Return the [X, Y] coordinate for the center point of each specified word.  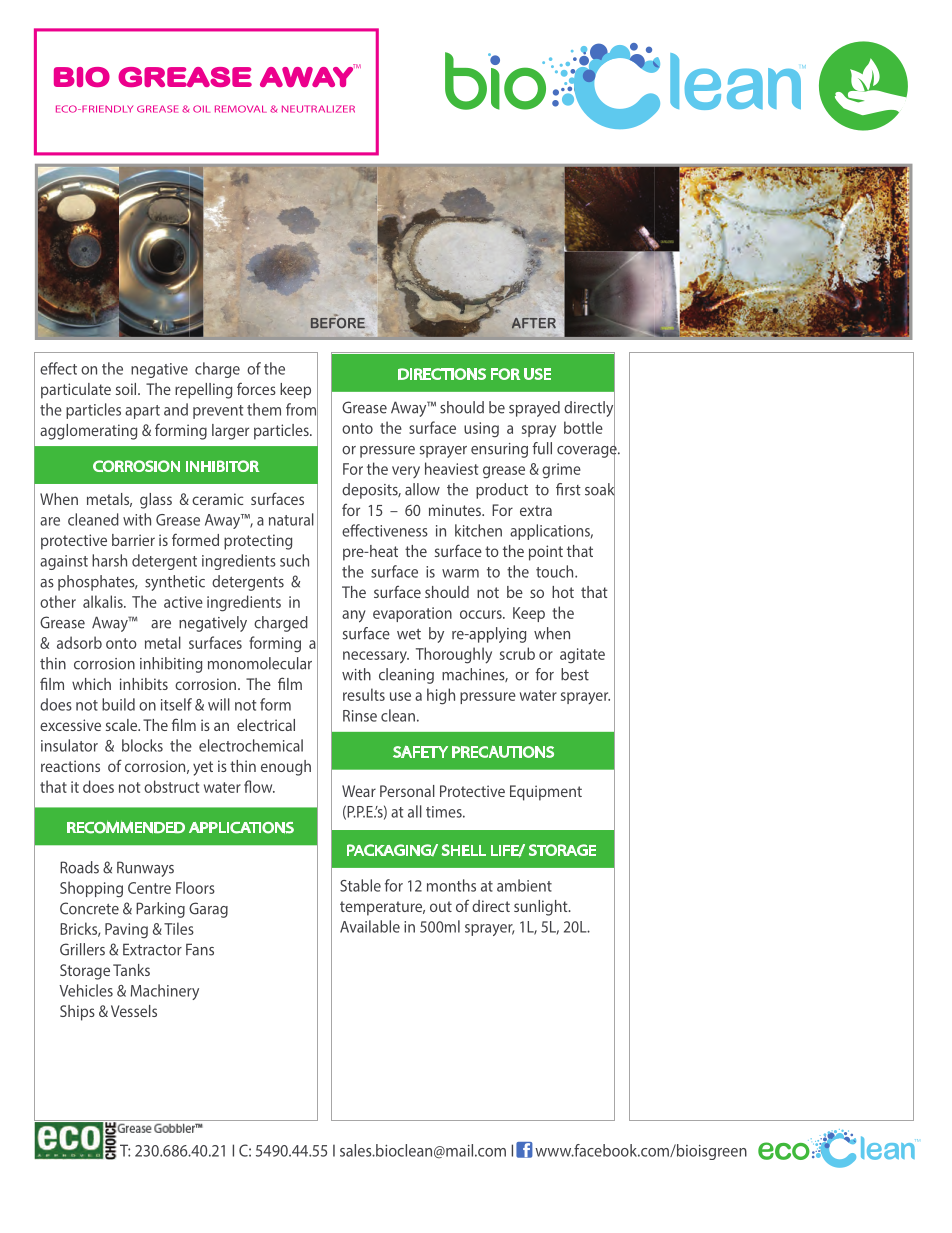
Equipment [546, 793]
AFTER [534, 323]
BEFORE [338, 321]
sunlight [542, 908]
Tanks [131, 970]
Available [370, 926]
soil [127, 389]
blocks [142, 745]
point [546, 553]
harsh [109, 560]
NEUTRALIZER [318, 109]
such [294, 560]
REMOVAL [241, 109]
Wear [359, 791]
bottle [583, 427]
